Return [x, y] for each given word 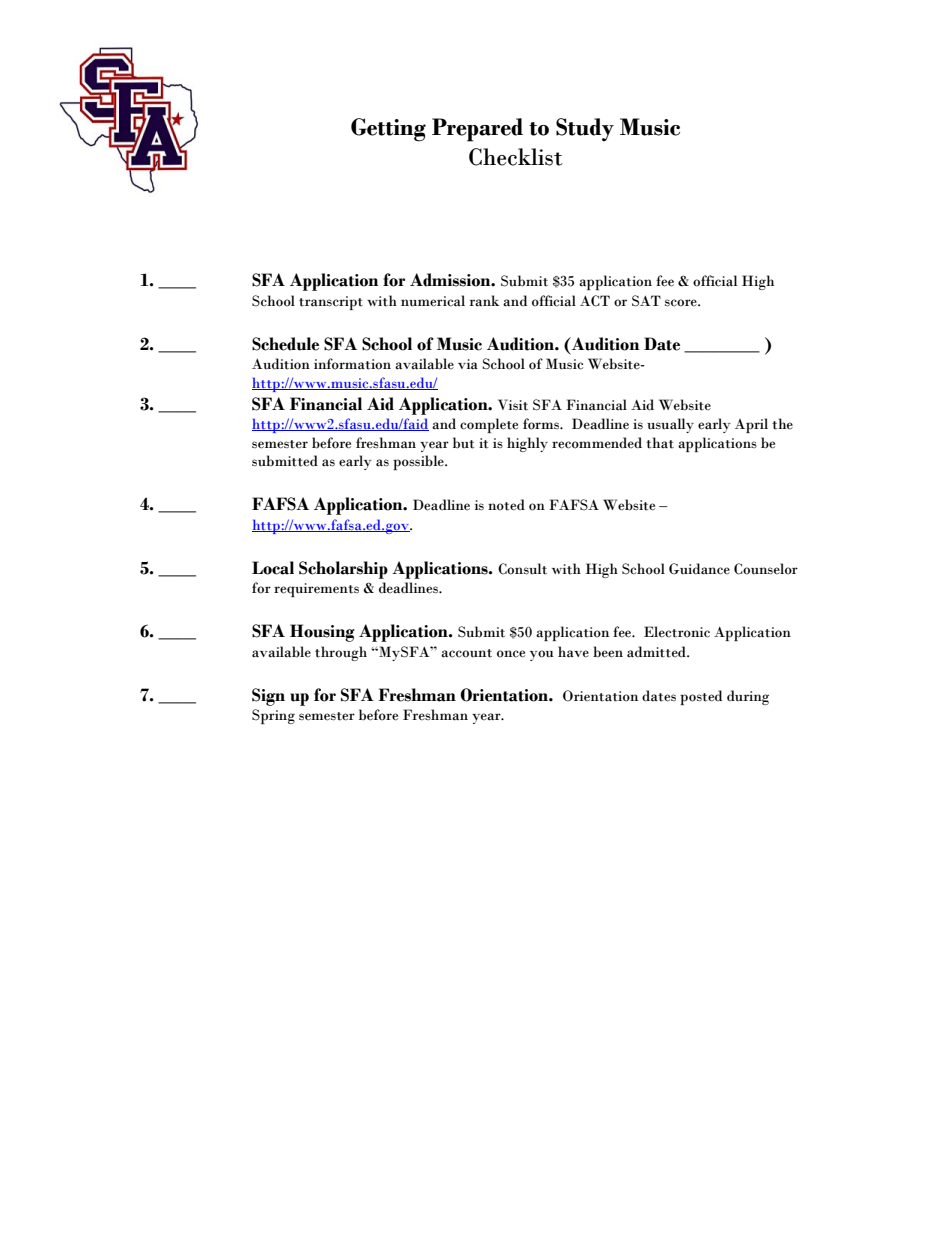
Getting [388, 130]
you [542, 655]
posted [701, 697]
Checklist [516, 157]
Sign [268, 697]
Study [585, 129]
